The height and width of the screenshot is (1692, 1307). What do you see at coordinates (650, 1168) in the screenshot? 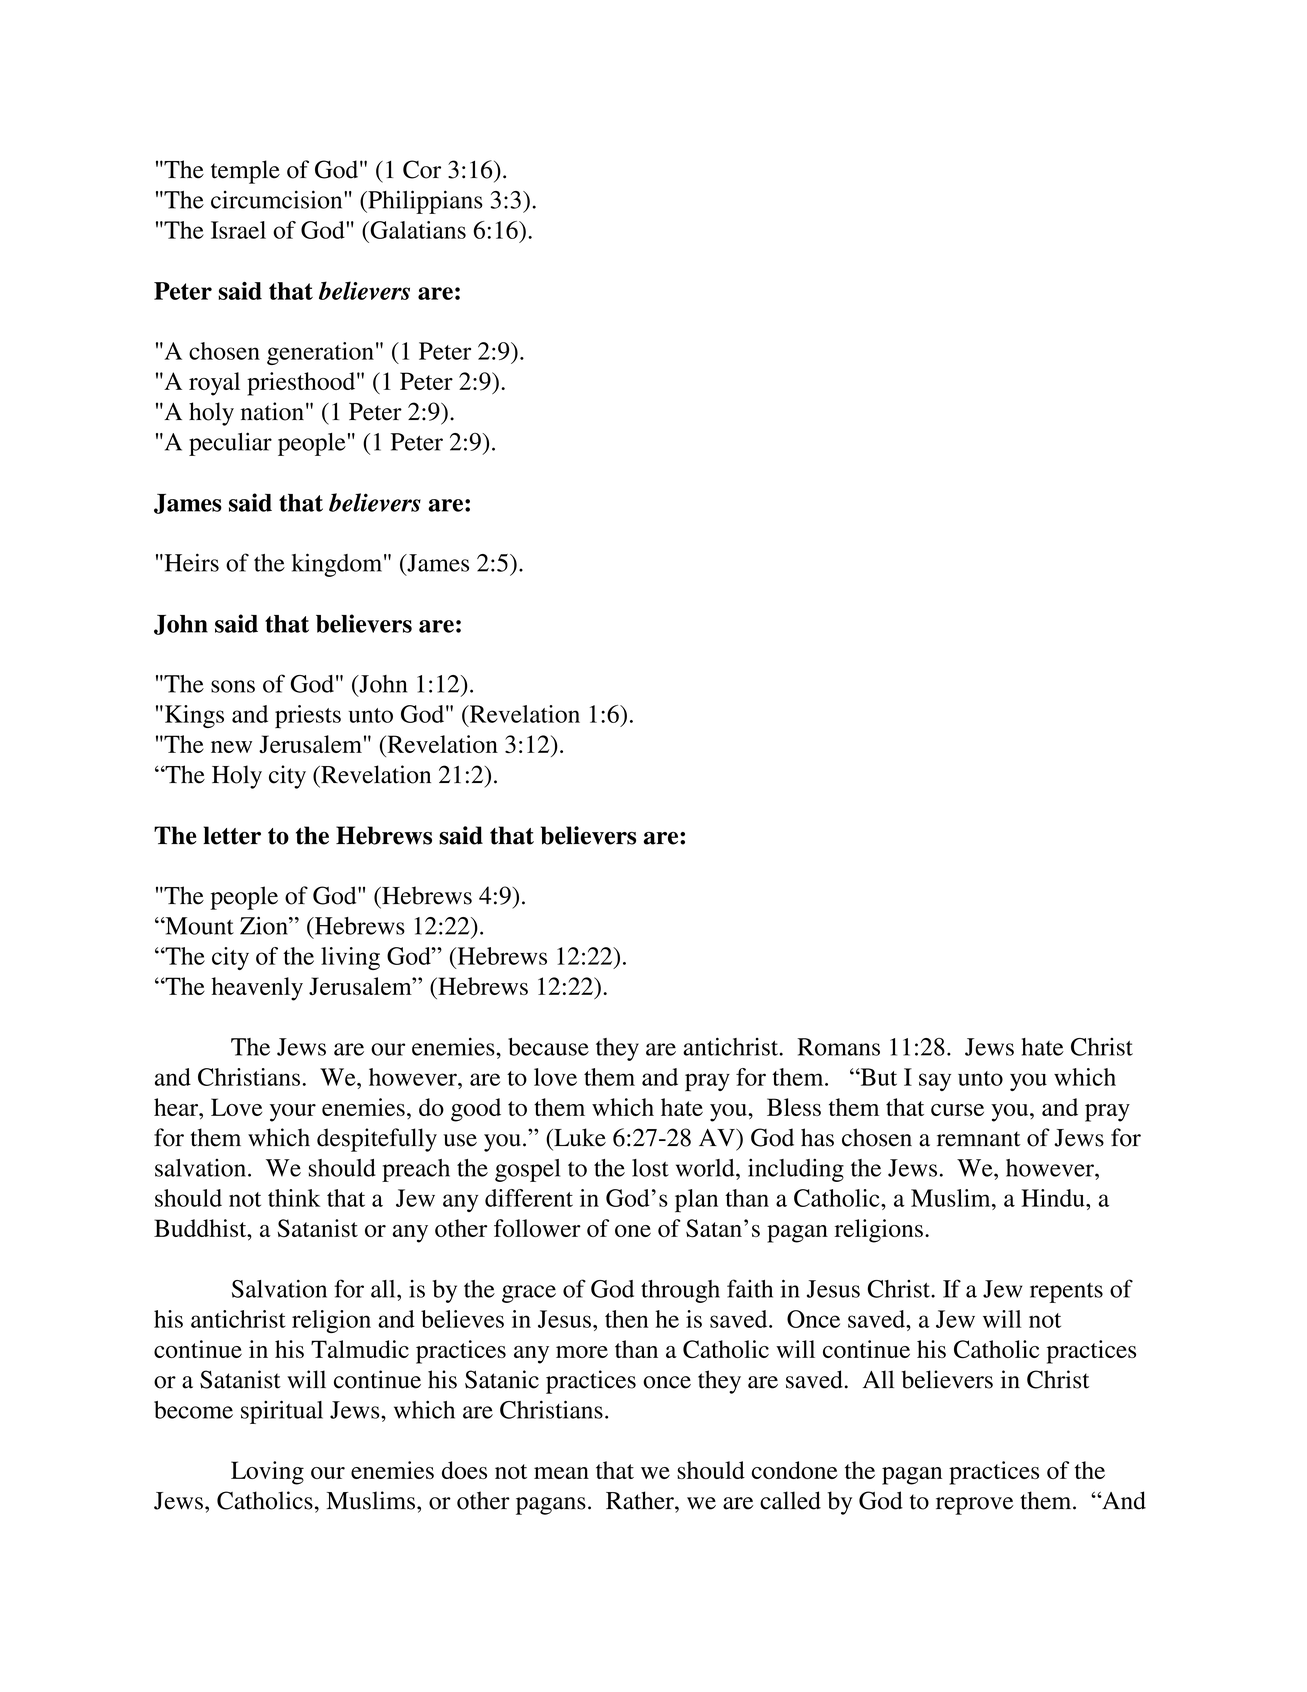
I see `lost` at bounding box center [650, 1168].
